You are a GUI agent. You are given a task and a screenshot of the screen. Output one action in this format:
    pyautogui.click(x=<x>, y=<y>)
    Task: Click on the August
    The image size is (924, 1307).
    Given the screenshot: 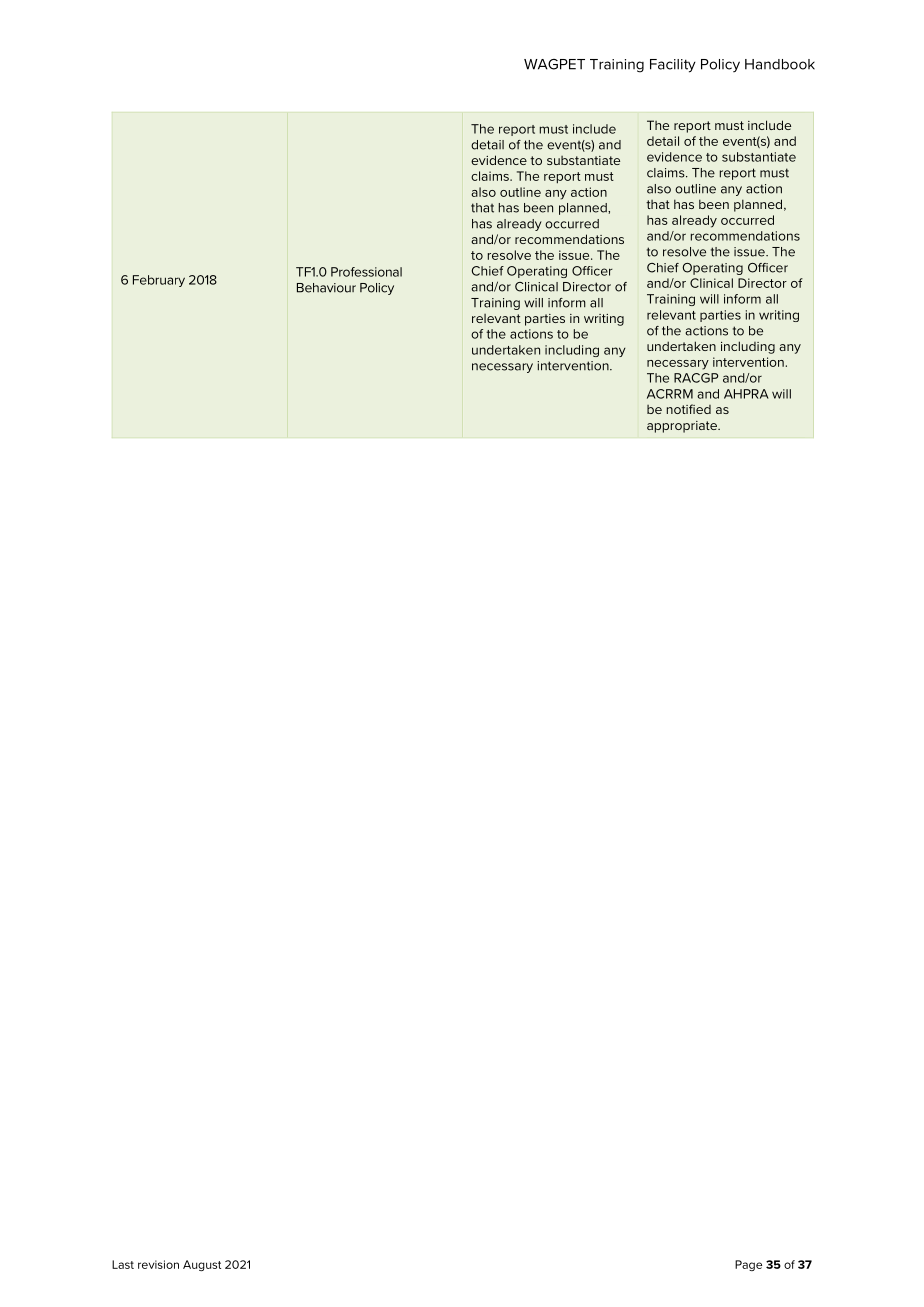 What is the action you would take?
    pyautogui.click(x=202, y=1265)
